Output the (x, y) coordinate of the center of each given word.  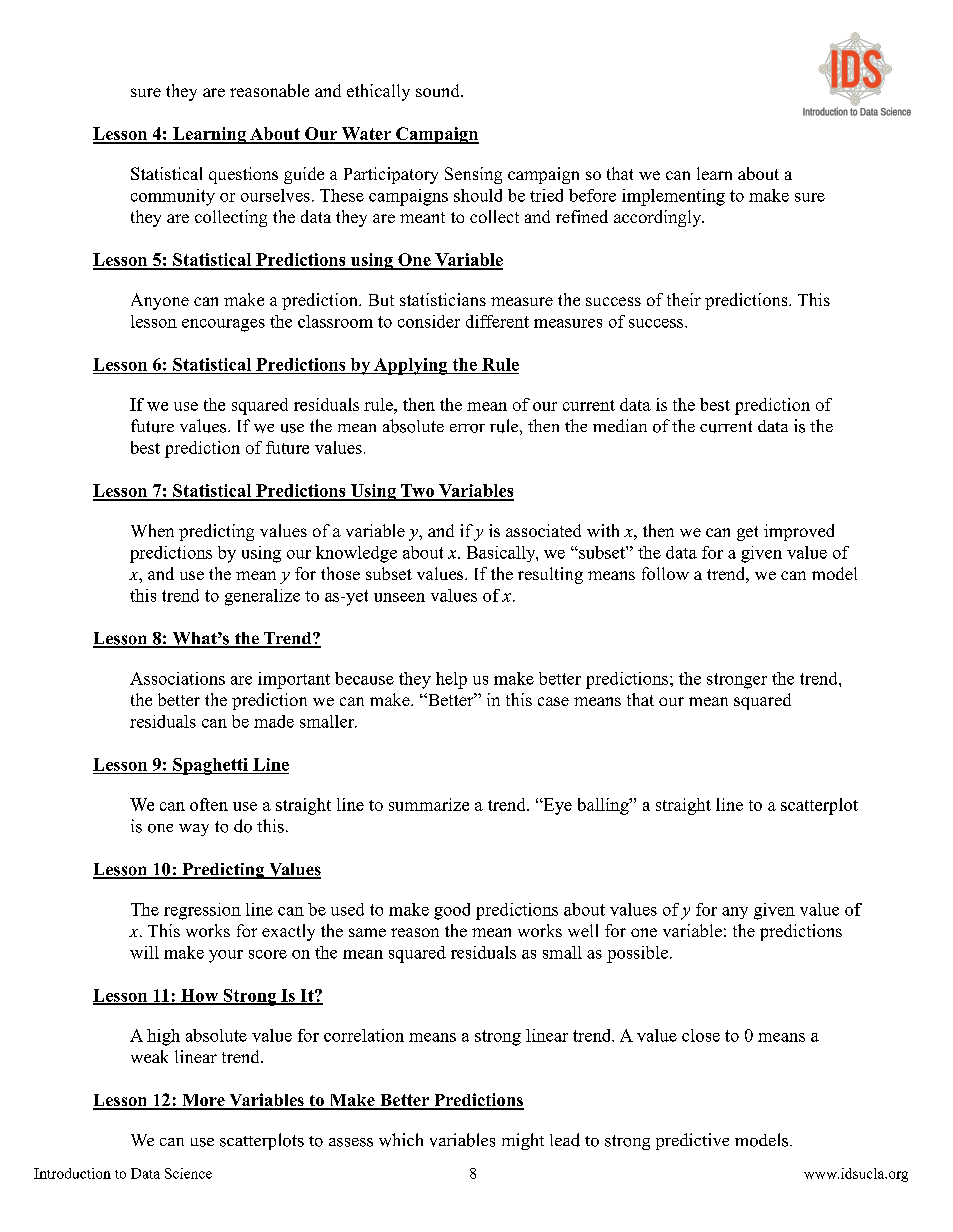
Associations (177, 678)
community (173, 197)
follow (665, 573)
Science (188, 1173)
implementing (673, 197)
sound (439, 90)
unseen (399, 597)
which (401, 1140)
